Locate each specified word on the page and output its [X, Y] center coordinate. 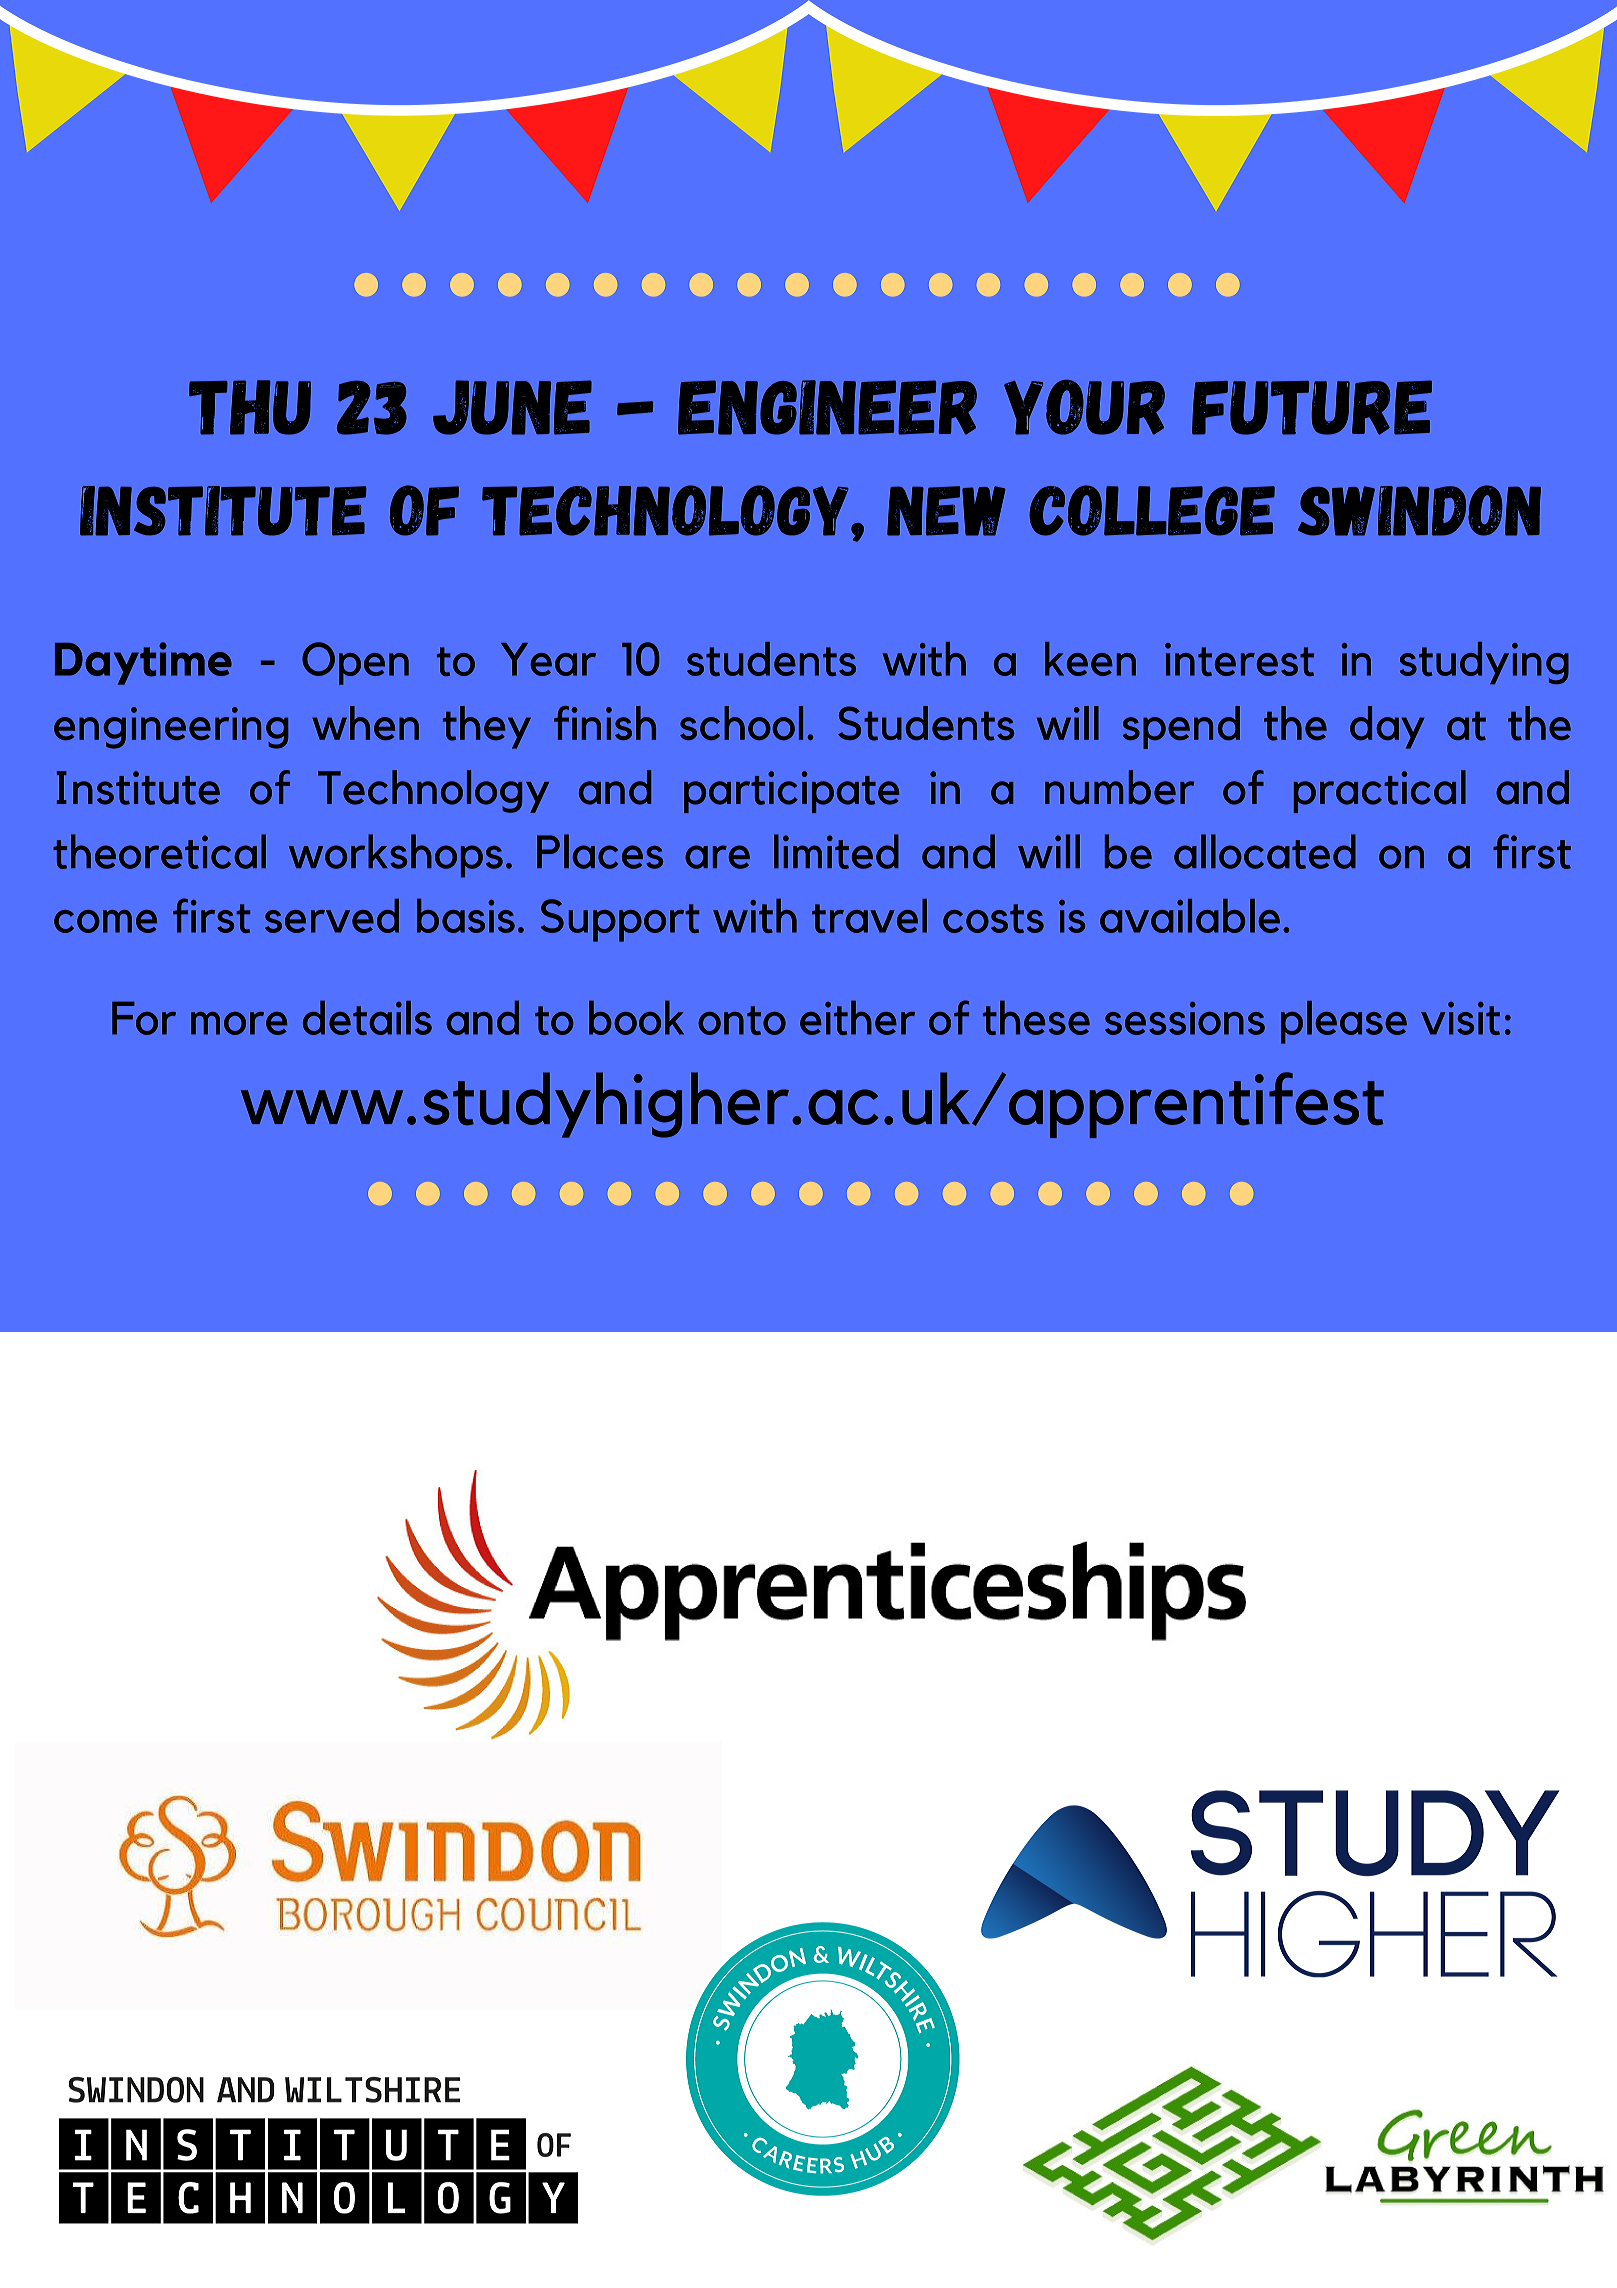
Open [355, 663]
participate [792, 792]
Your [1084, 407]
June [512, 407]
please [1344, 1022]
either [857, 1017]
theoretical [159, 851]
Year [548, 659]
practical [1380, 791]
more [239, 1023]
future [1312, 407]
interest [1239, 659]
